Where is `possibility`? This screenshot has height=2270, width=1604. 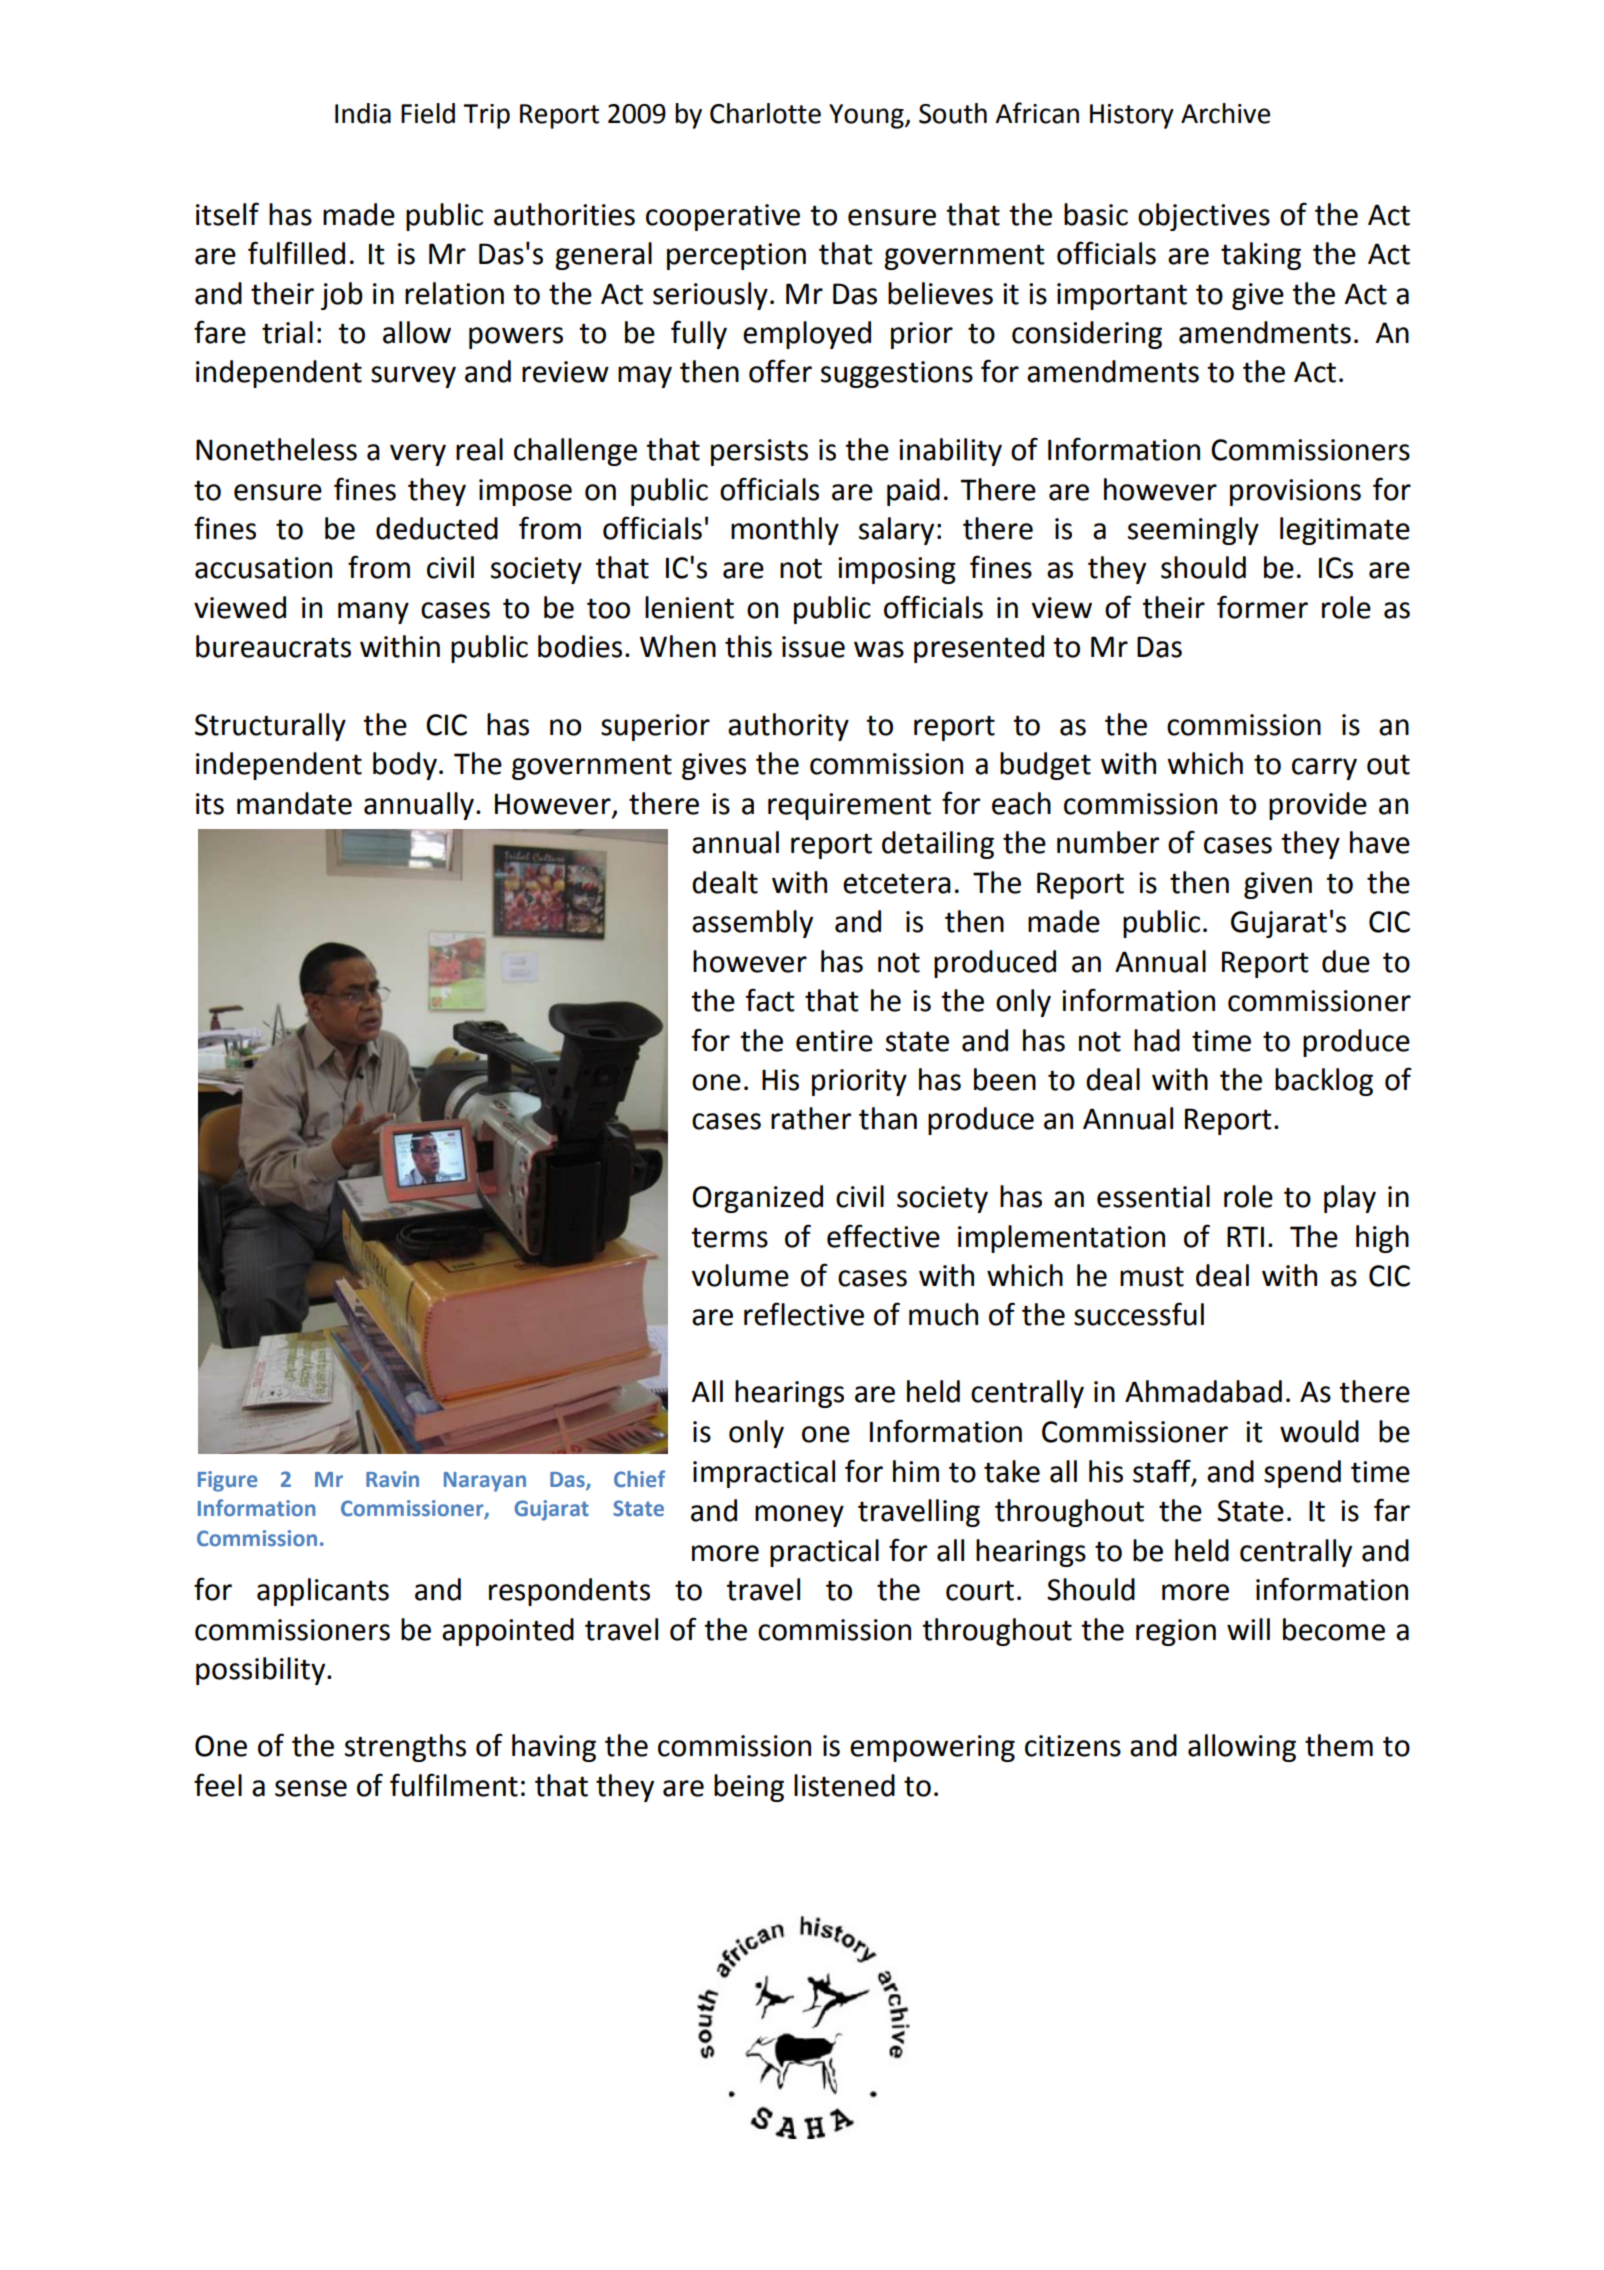 possibility is located at coordinates (262, 1671).
